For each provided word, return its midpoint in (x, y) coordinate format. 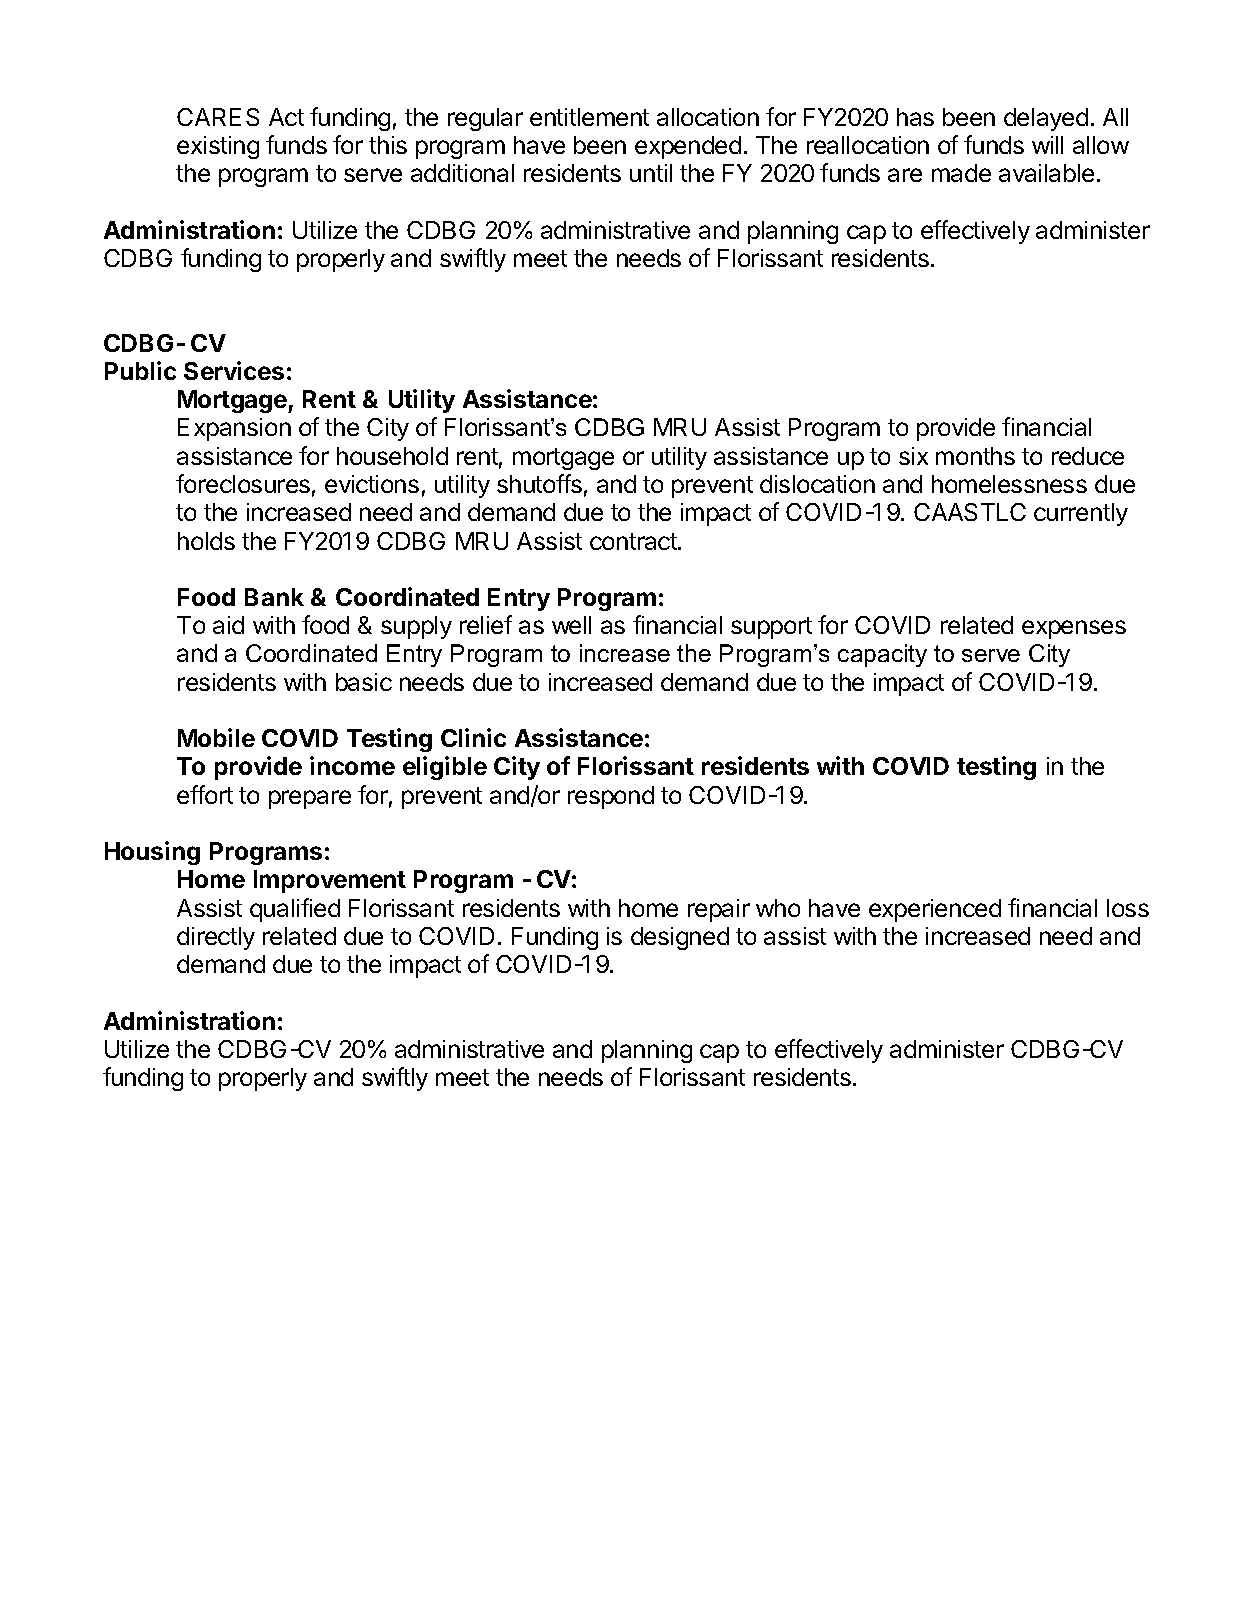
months (975, 456)
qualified (295, 910)
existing (218, 147)
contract (634, 541)
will (1047, 145)
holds (206, 541)
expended (688, 147)
